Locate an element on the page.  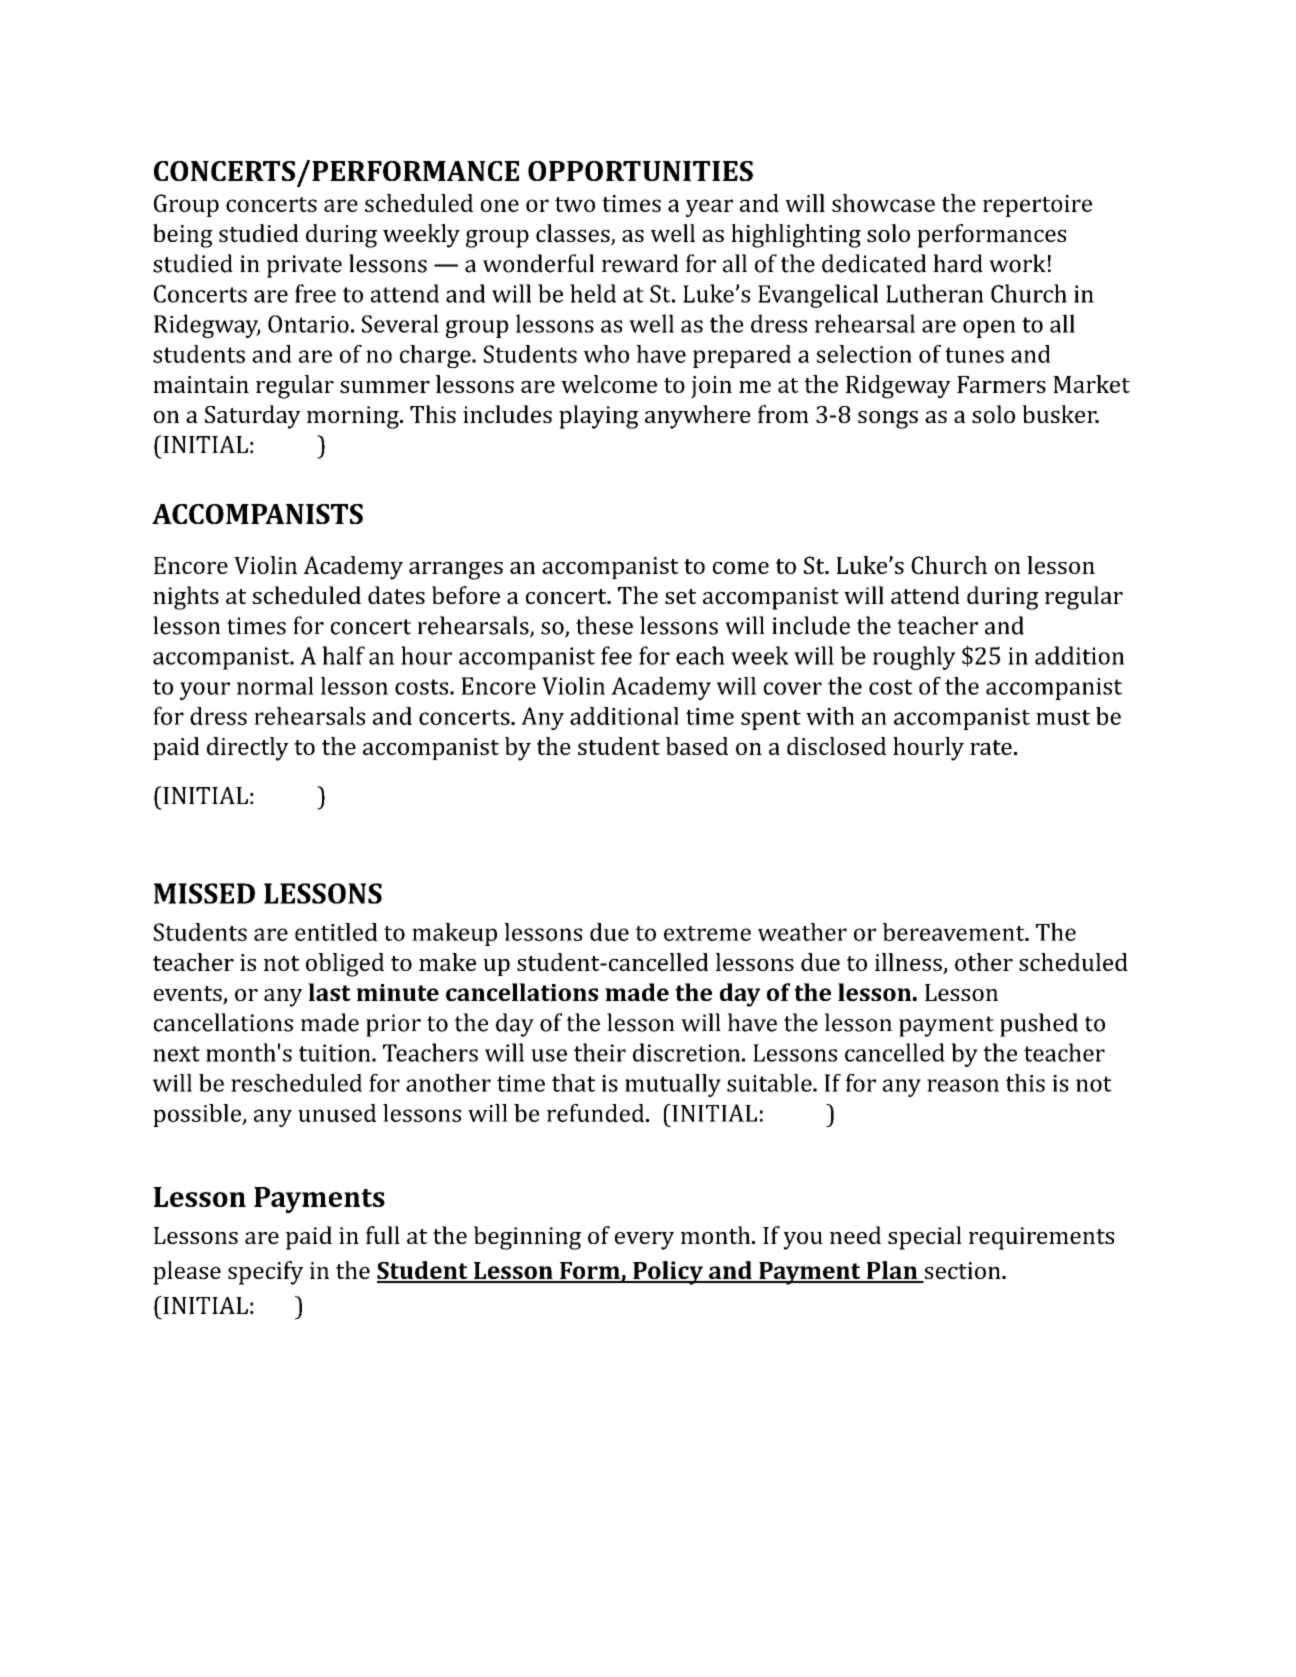
Saturday is located at coordinates (253, 417).
